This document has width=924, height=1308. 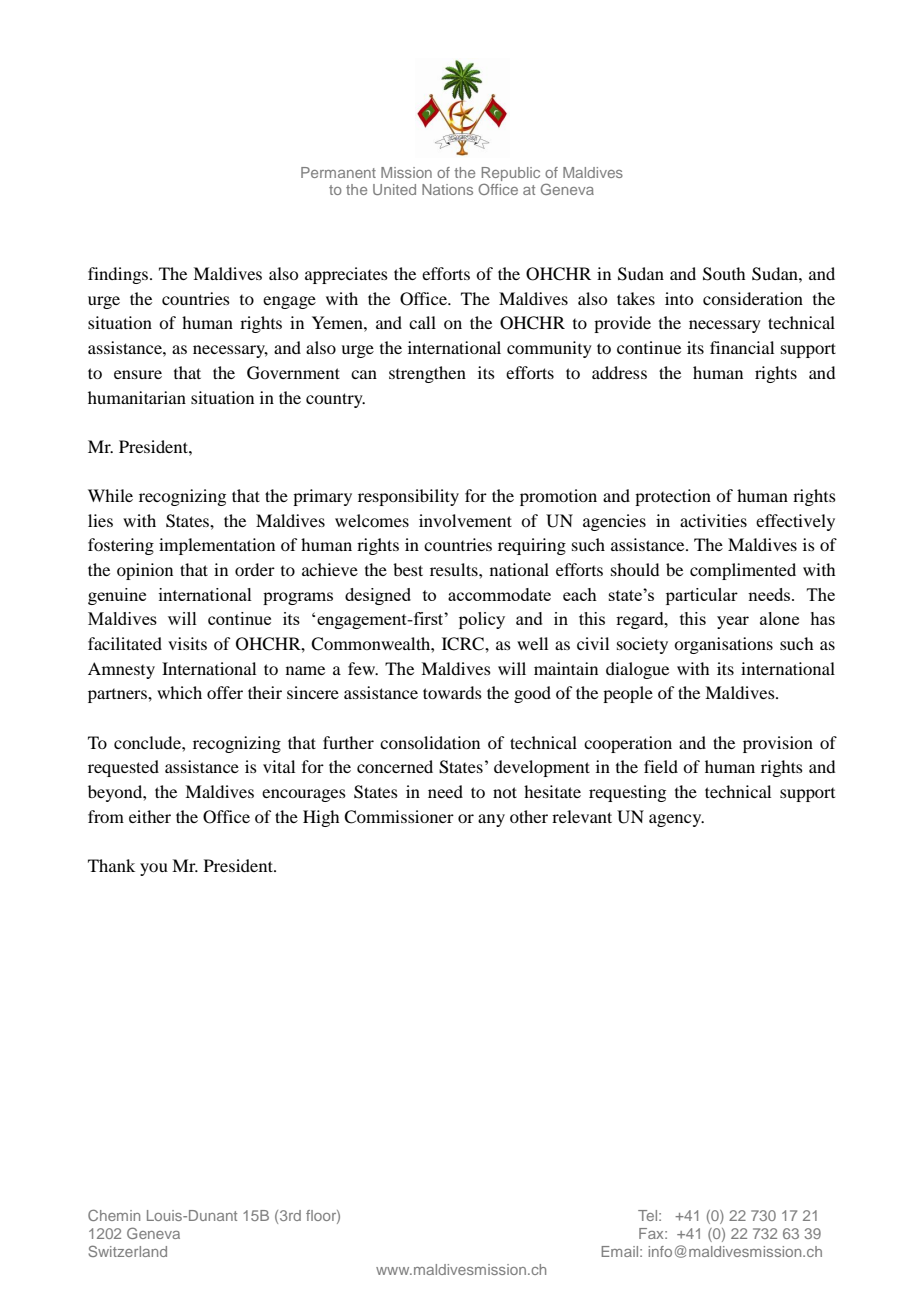 What do you see at coordinates (491, 820) in the document?
I see `any` at bounding box center [491, 820].
